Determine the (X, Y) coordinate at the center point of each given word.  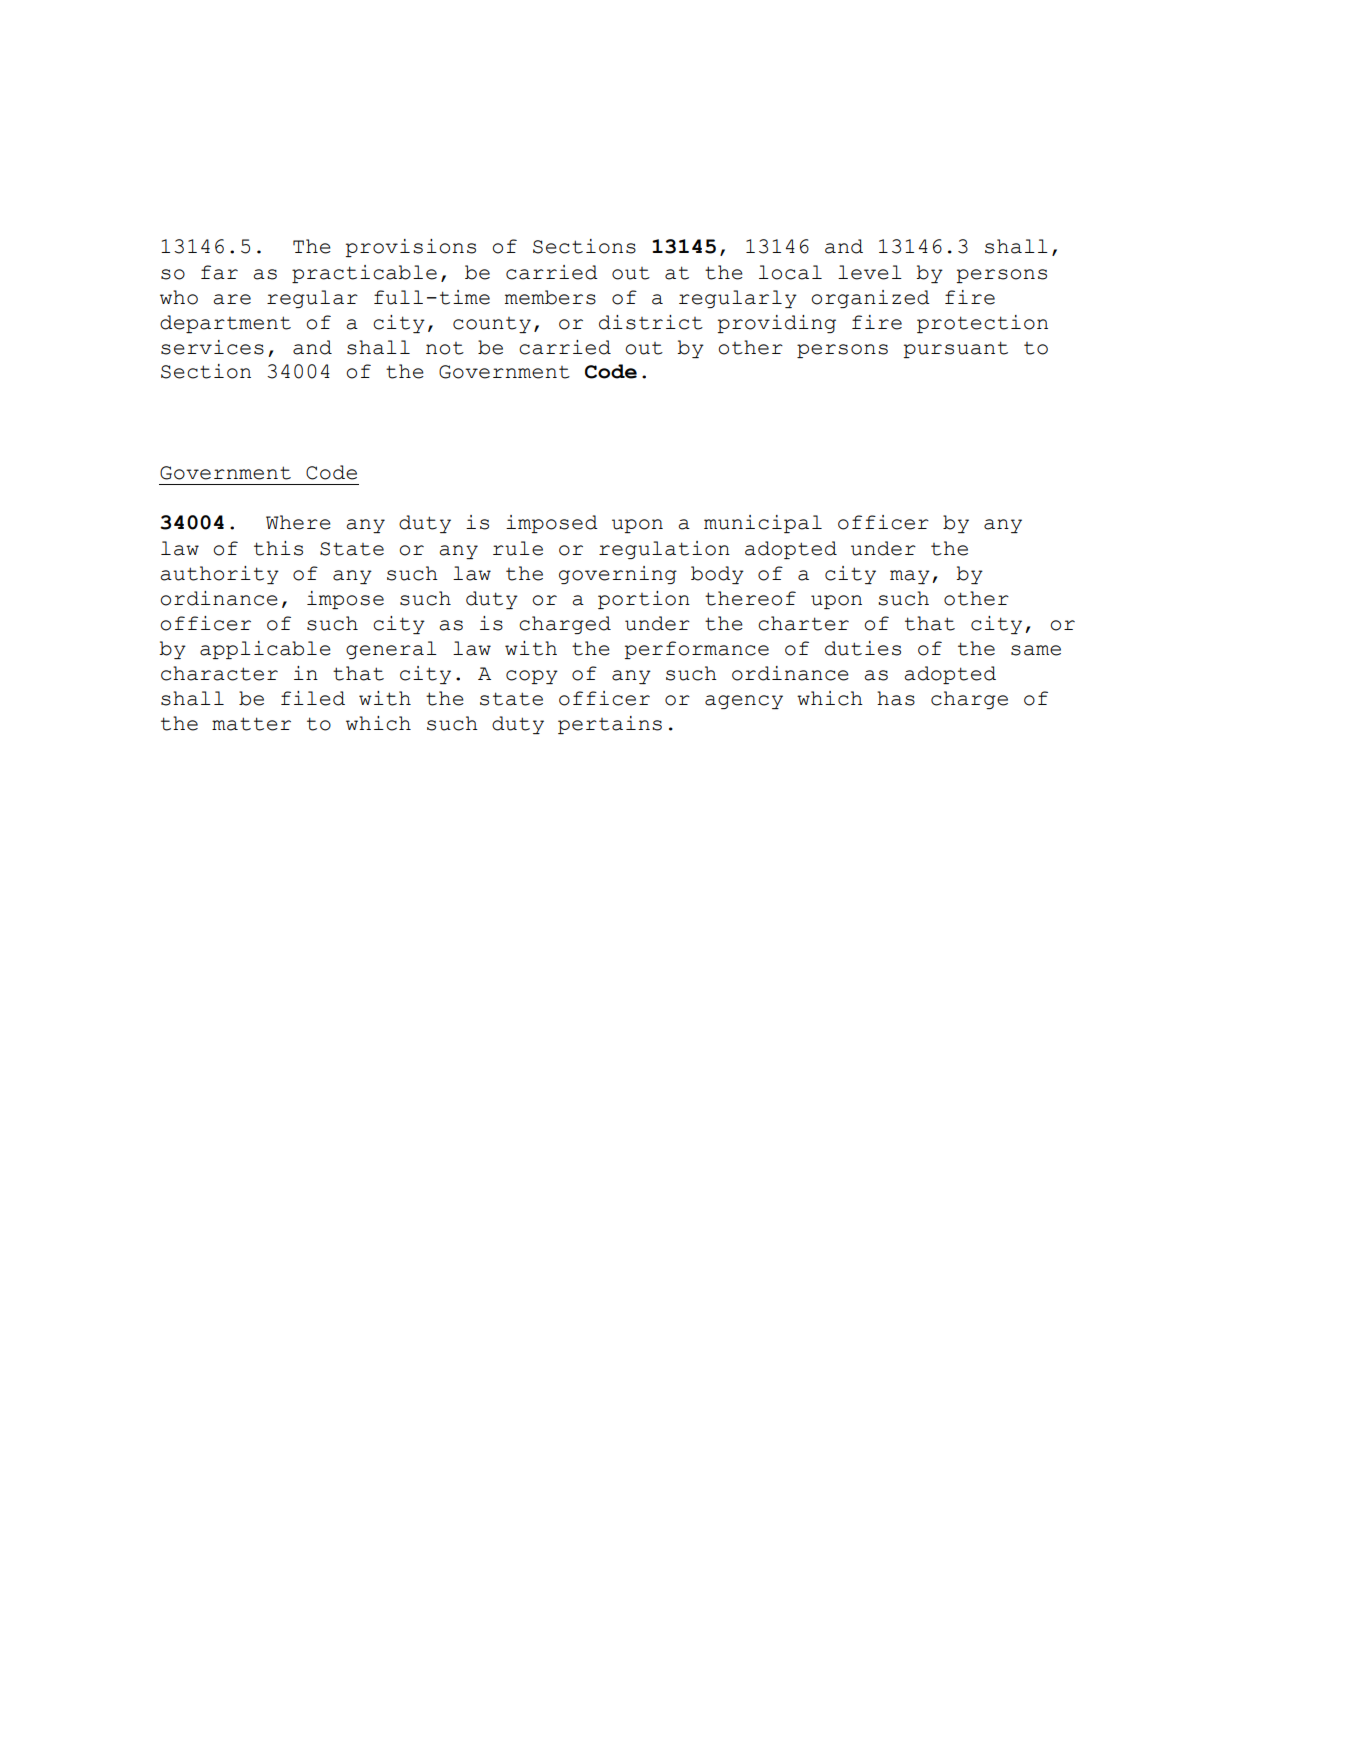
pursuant (956, 349)
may (910, 577)
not (445, 348)
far (219, 272)
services (212, 347)
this (278, 548)
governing (618, 575)
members (550, 297)
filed (313, 698)
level (870, 272)
